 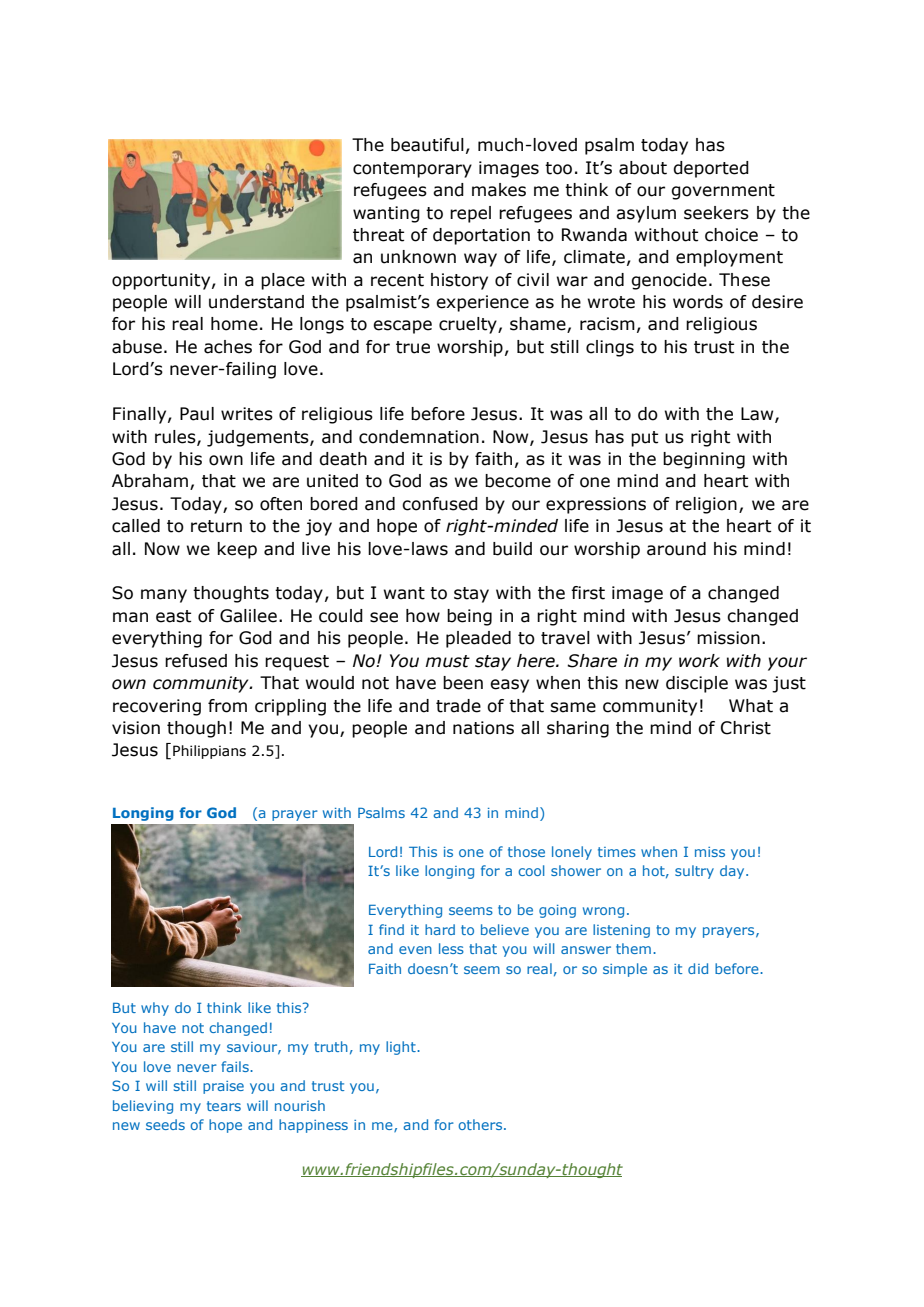 What do you see at coordinates (283, 281) in the screenshot?
I see `place` at bounding box center [283, 281].
